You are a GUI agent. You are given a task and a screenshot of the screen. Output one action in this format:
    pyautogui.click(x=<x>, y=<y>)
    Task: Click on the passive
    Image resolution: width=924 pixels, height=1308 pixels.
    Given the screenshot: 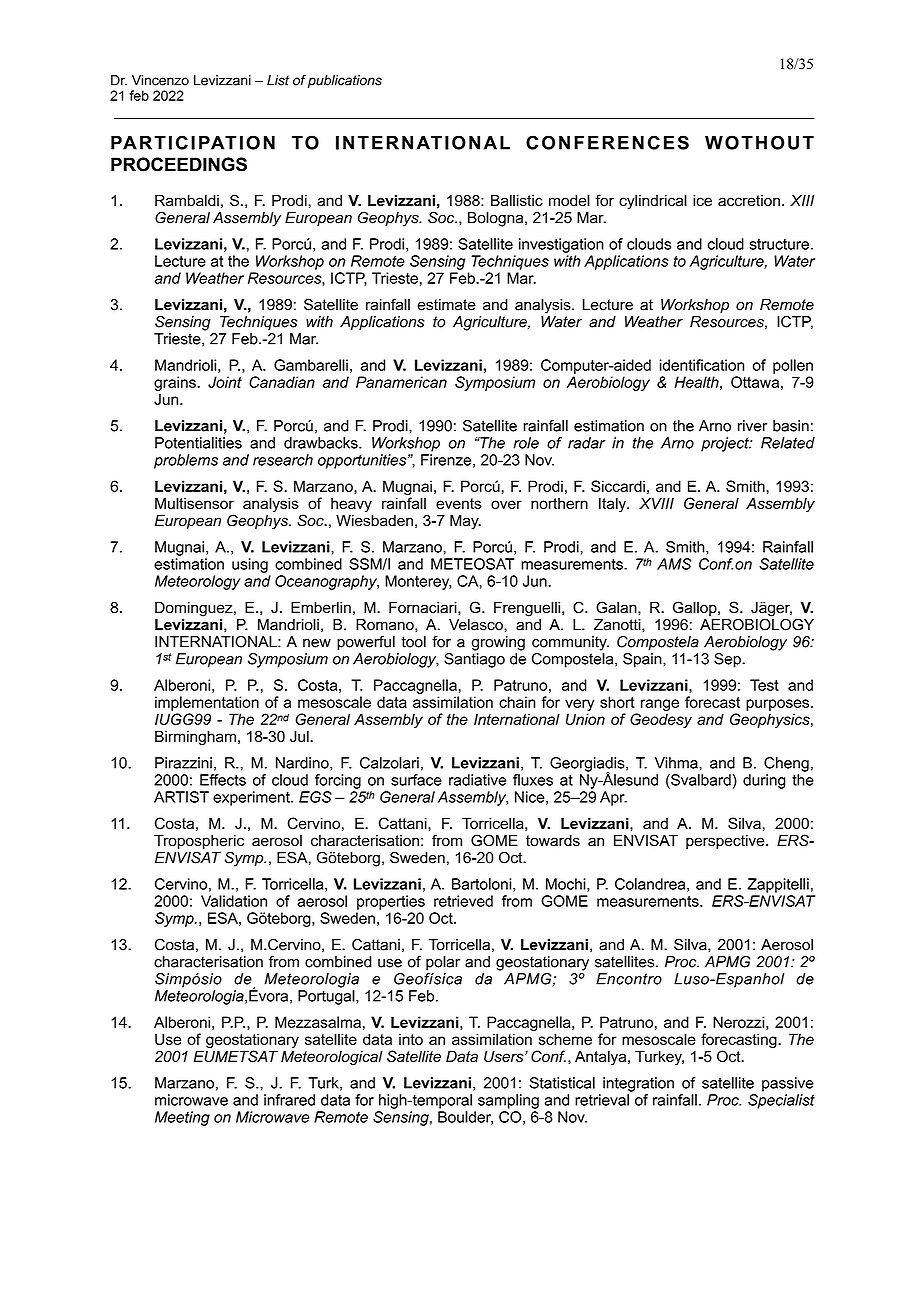 What is the action you would take?
    pyautogui.click(x=788, y=1084)
